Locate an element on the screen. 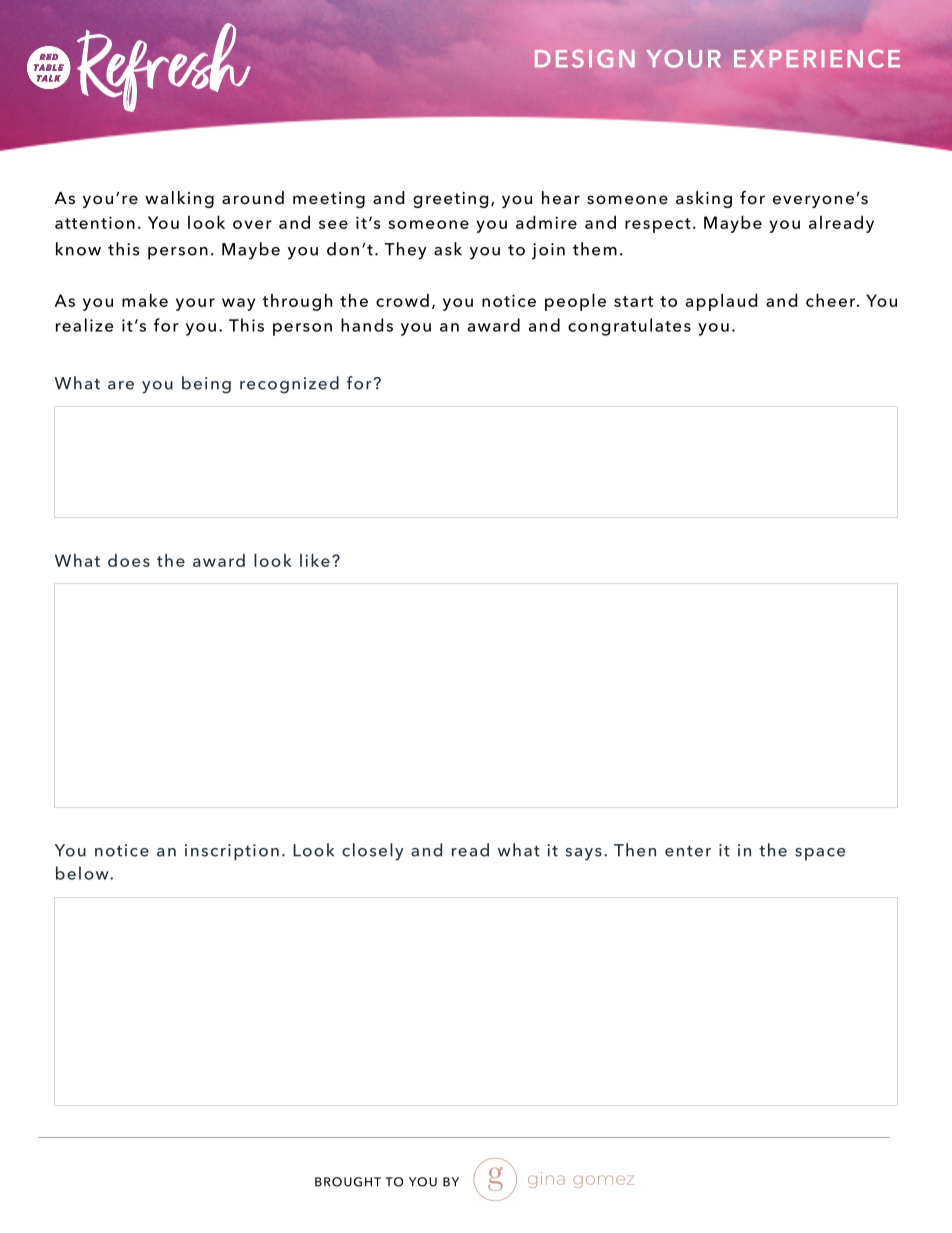  closely is located at coordinates (373, 852).
